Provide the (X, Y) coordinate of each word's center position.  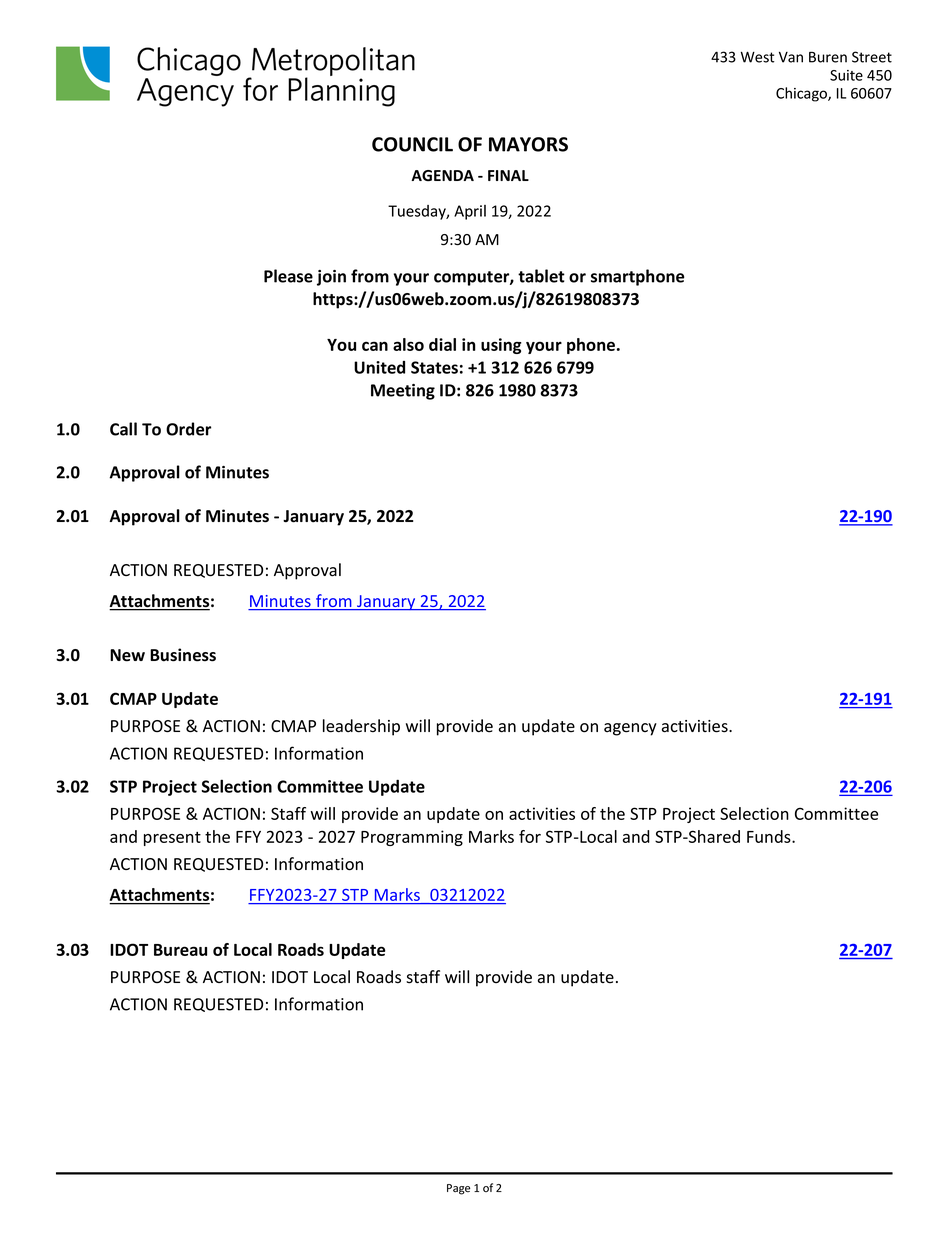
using (501, 346)
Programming (412, 838)
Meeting (403, 392)
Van (791, 57)
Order (188, 429)
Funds (770, 836)
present (172, 839)
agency (630, 729)
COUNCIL (412, 144)
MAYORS (528, 144)
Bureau (180, 950)
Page (458, 1189)
